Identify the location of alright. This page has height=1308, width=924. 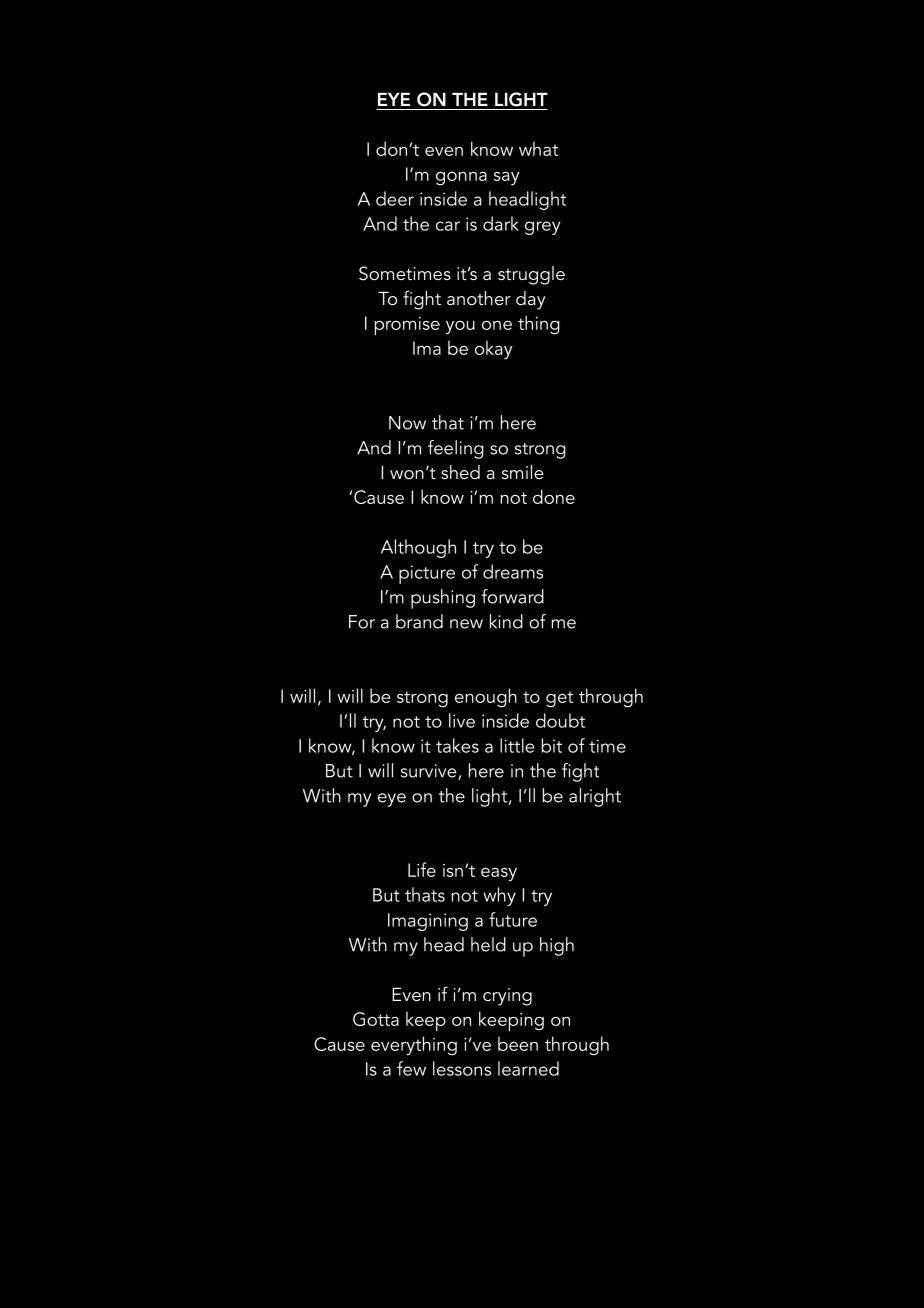
(595, 797).
